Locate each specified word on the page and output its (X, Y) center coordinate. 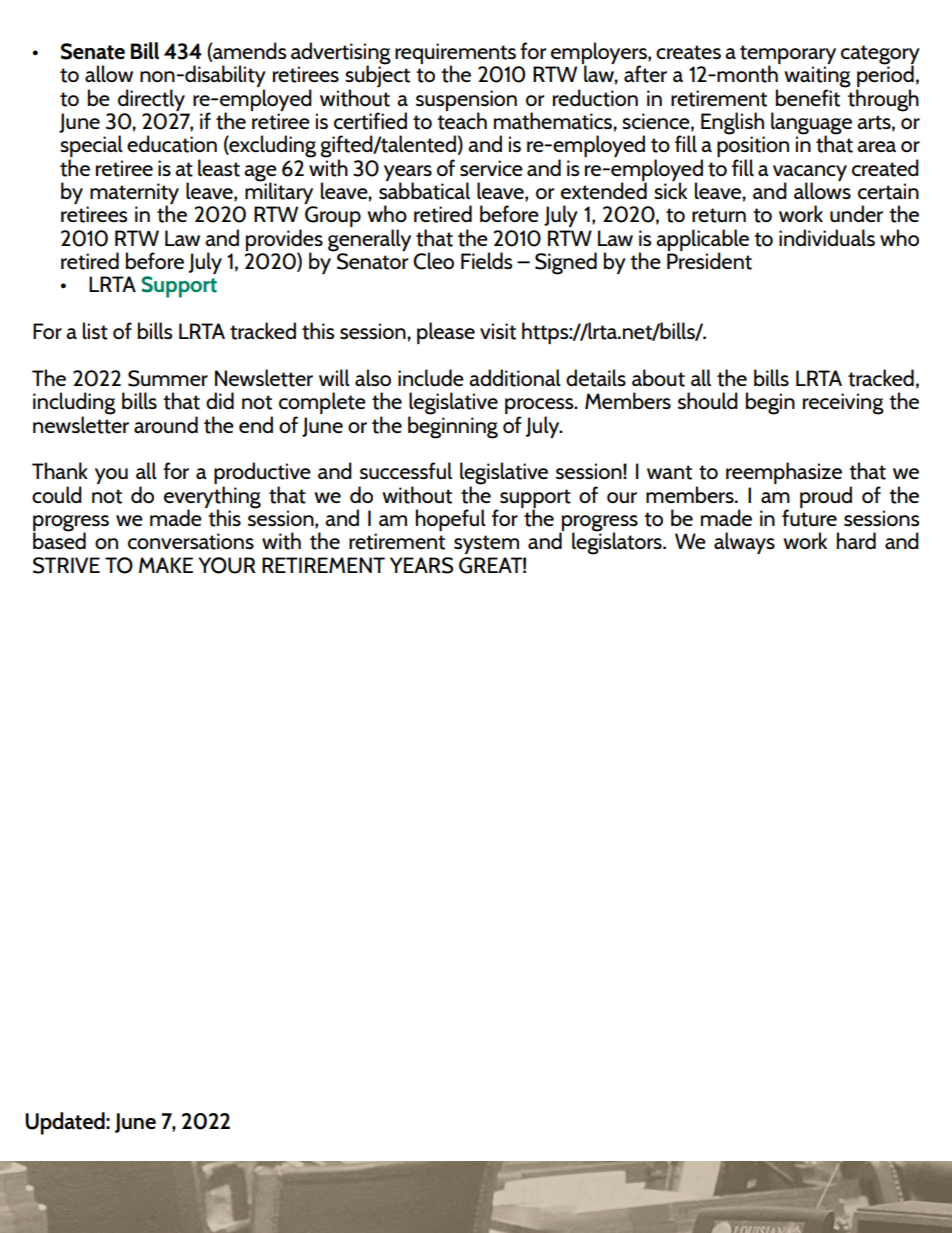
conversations (191, 541)
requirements (457, 55)
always (744, 543)
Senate (93, 51)
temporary (788, 56)
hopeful (451, 520)
